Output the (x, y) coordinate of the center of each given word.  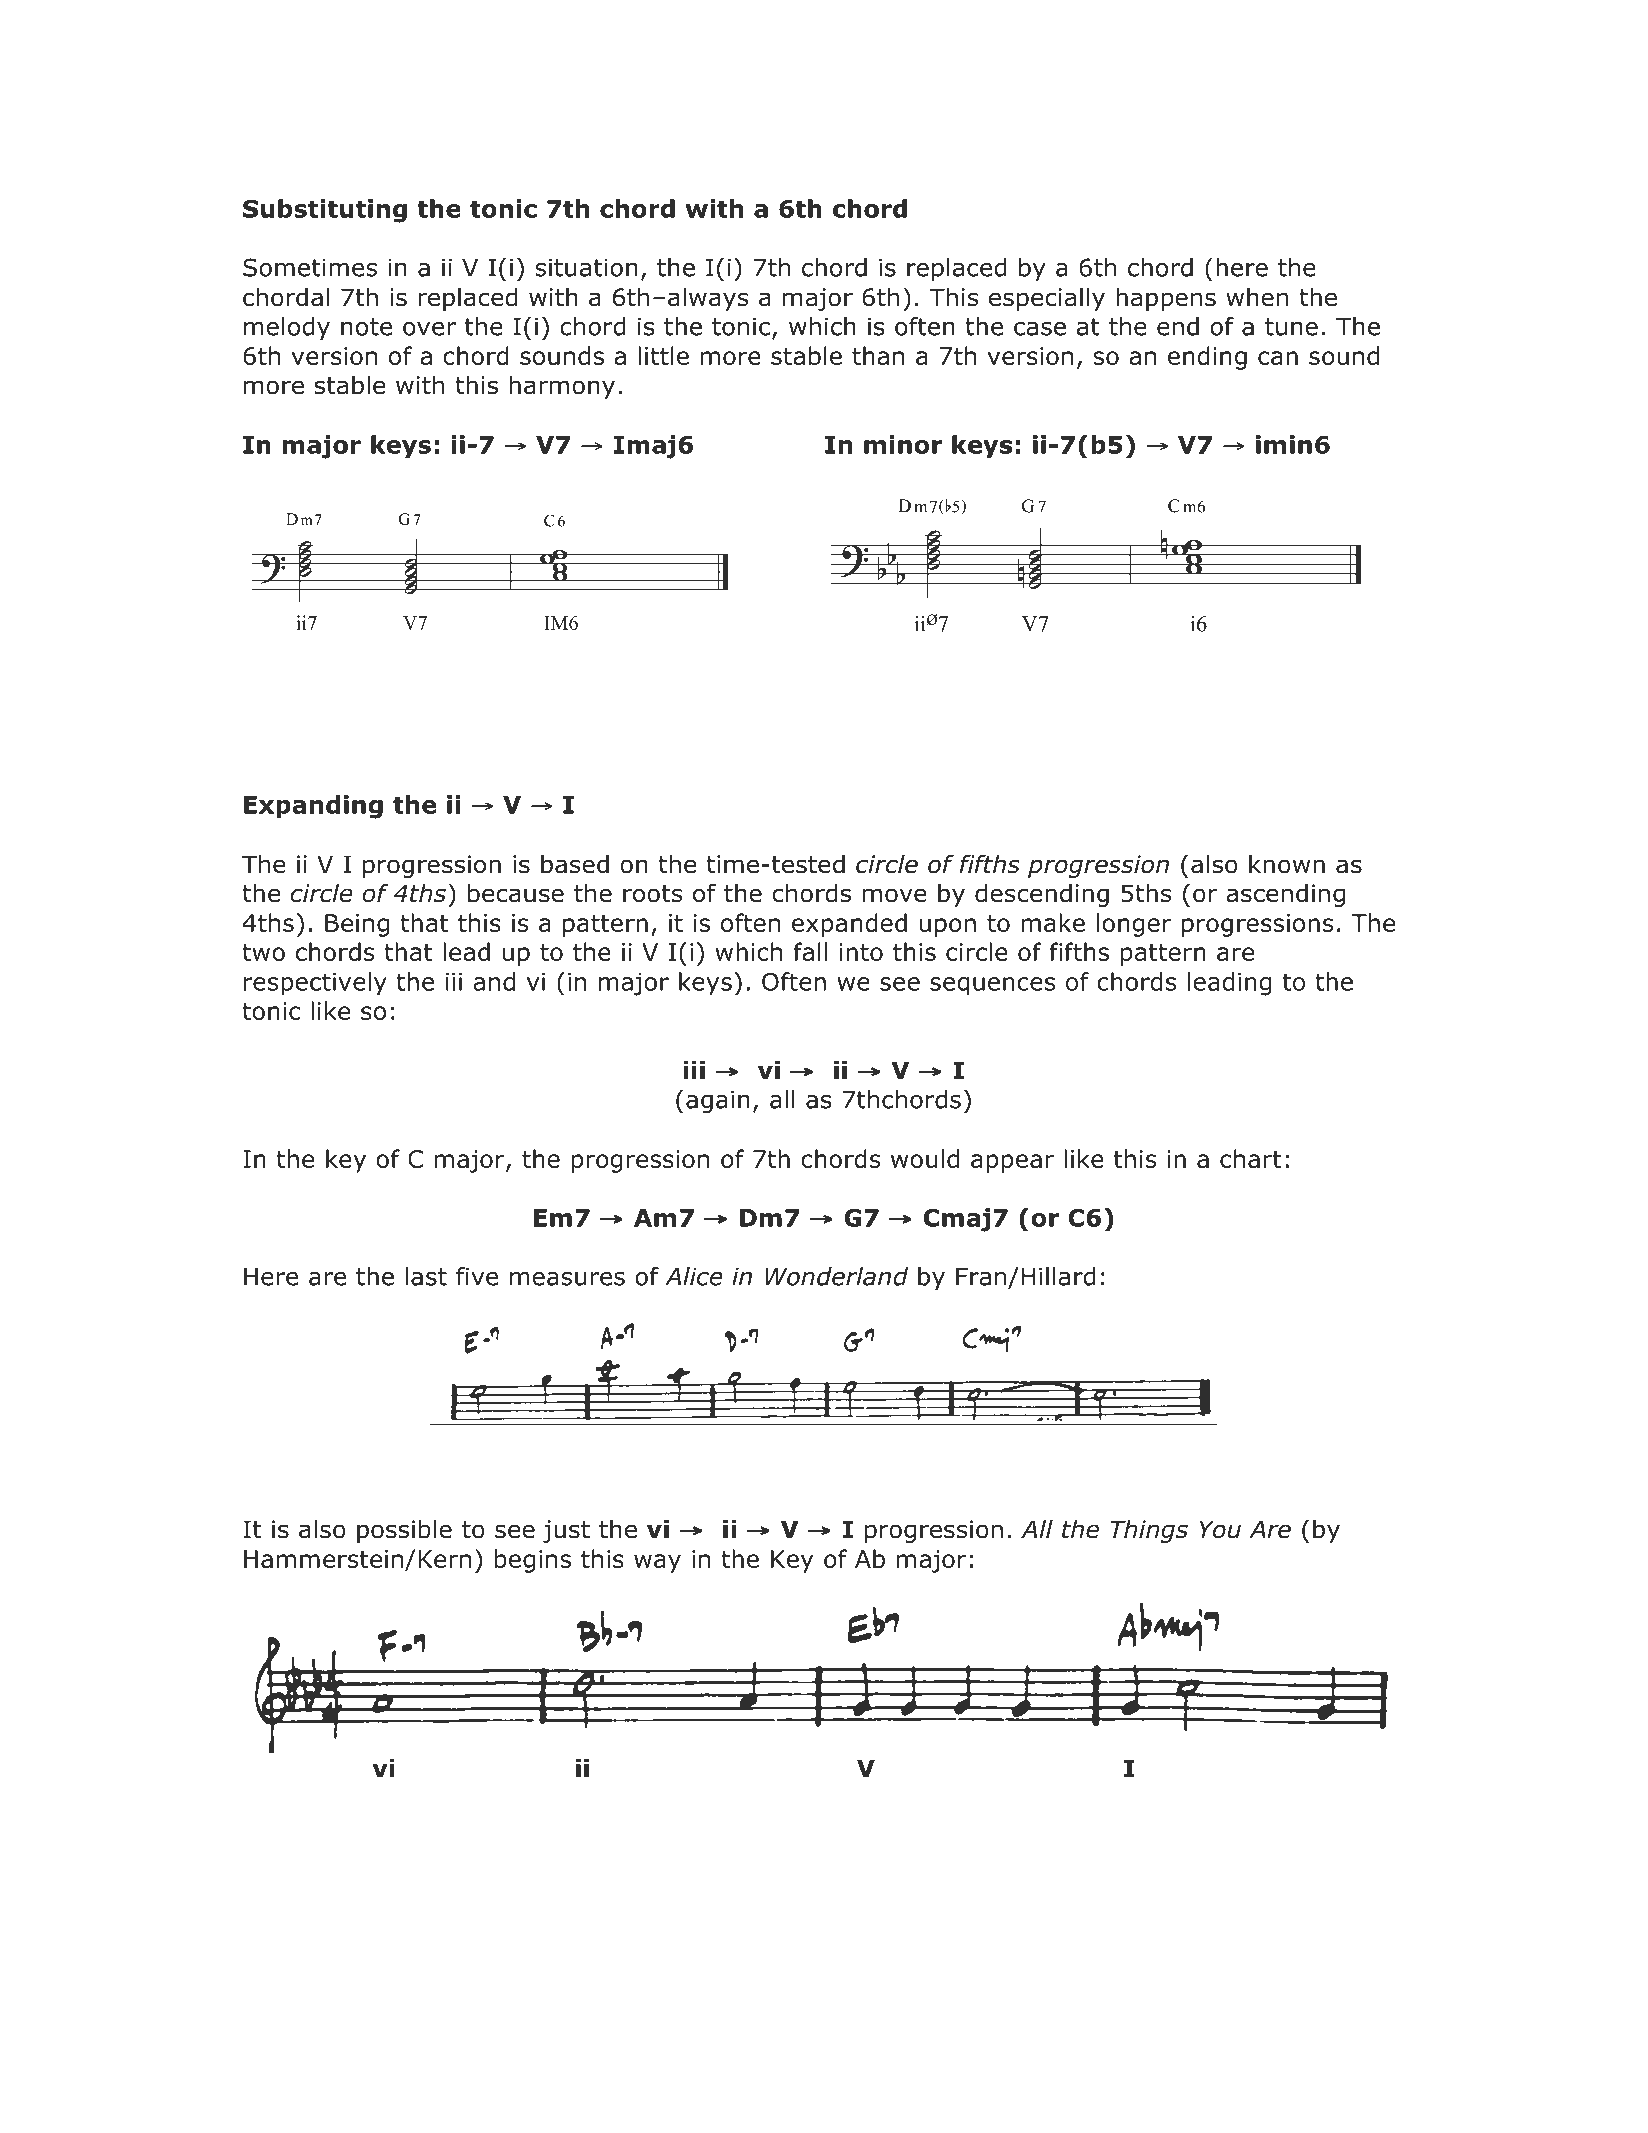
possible (404, 1531)
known (1287, 864)
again (718, 1101)
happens (1166, 299)
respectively (315, 984)
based (575, 864)
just (566, 1531)
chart (1250, 1158)
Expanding (313, 807)
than (878, 355)
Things (1149, 1531)
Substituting (325, 211)
